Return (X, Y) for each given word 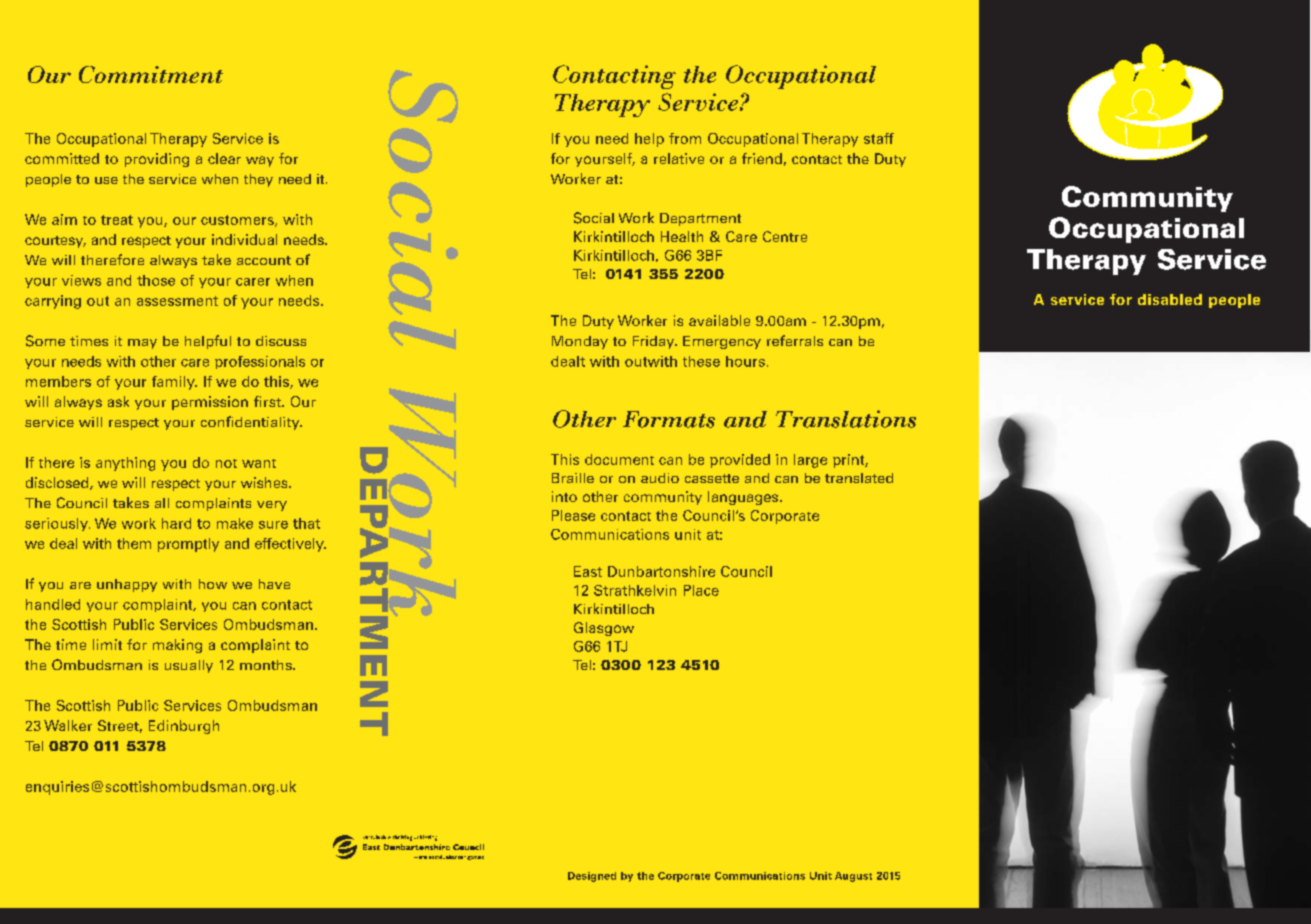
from (685, 138)
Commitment (151, 74)
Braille (573, 478)
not (226, 463)
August (853, 877)
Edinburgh (184, 727)
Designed (592, 877)
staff (879, 138)
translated (859, 478)
